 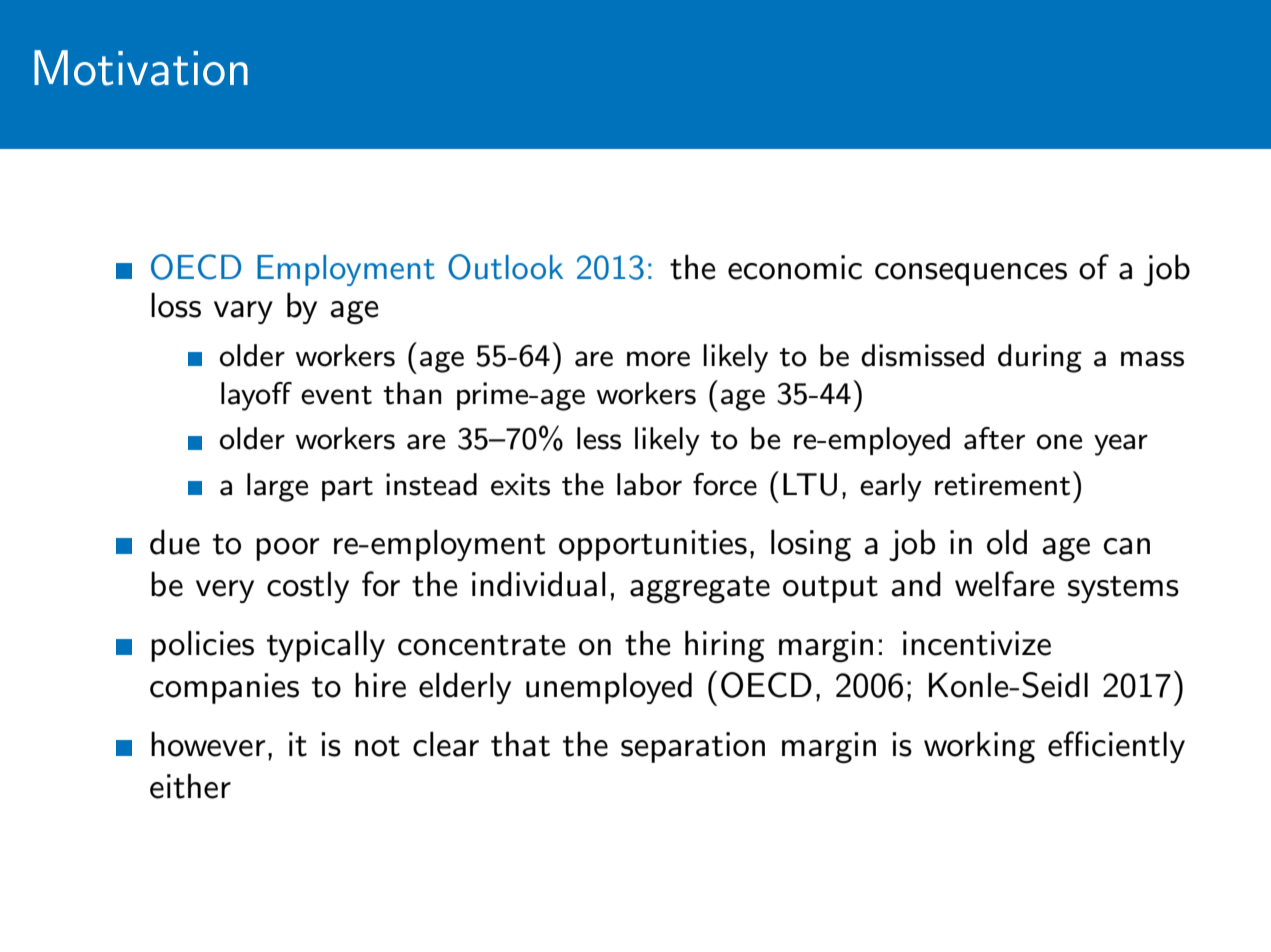 What do you see at coordinates (693, 747) in the screenshot?
I see `separation` at bounding box center [693, 747].
